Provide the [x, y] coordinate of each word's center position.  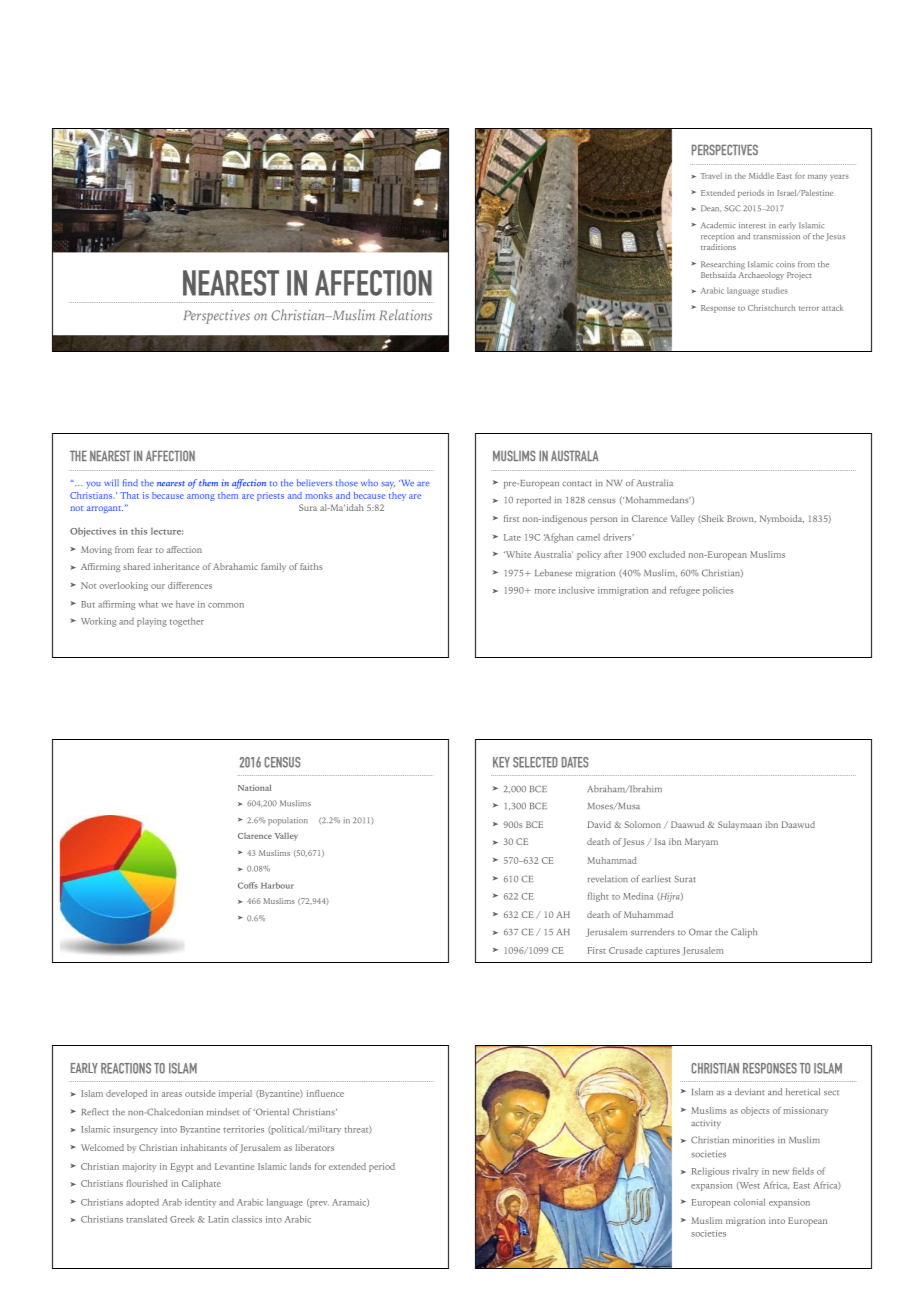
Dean [711, 208]
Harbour [277, 885]
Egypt [182, 1167]
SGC [732, 208]
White [517, 554]
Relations [405, 315]
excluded [667, 554]
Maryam [701, 842]
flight [598, 897]
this [139, 531]
